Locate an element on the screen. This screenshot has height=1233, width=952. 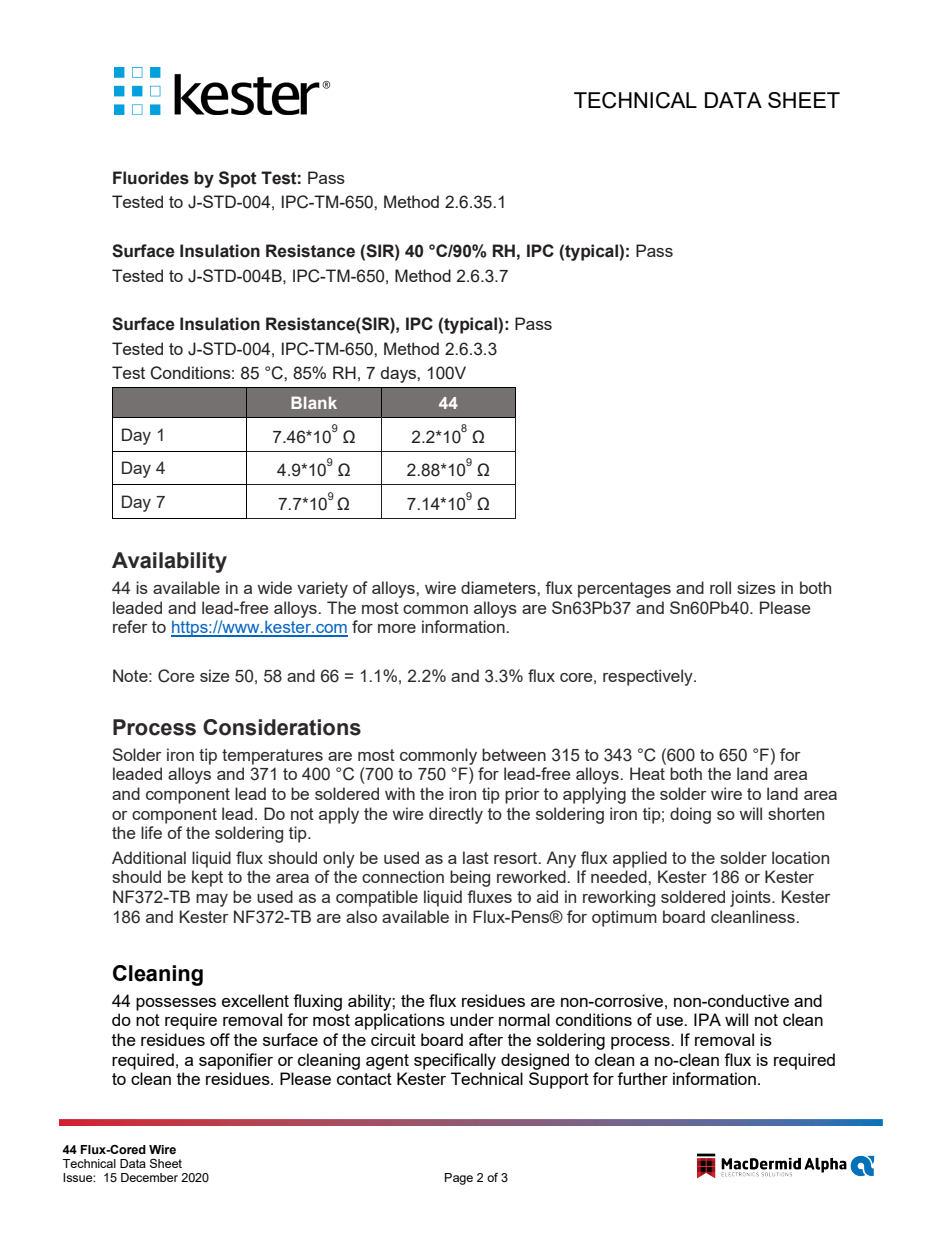
Blank is located at coordinates (314, 402).
